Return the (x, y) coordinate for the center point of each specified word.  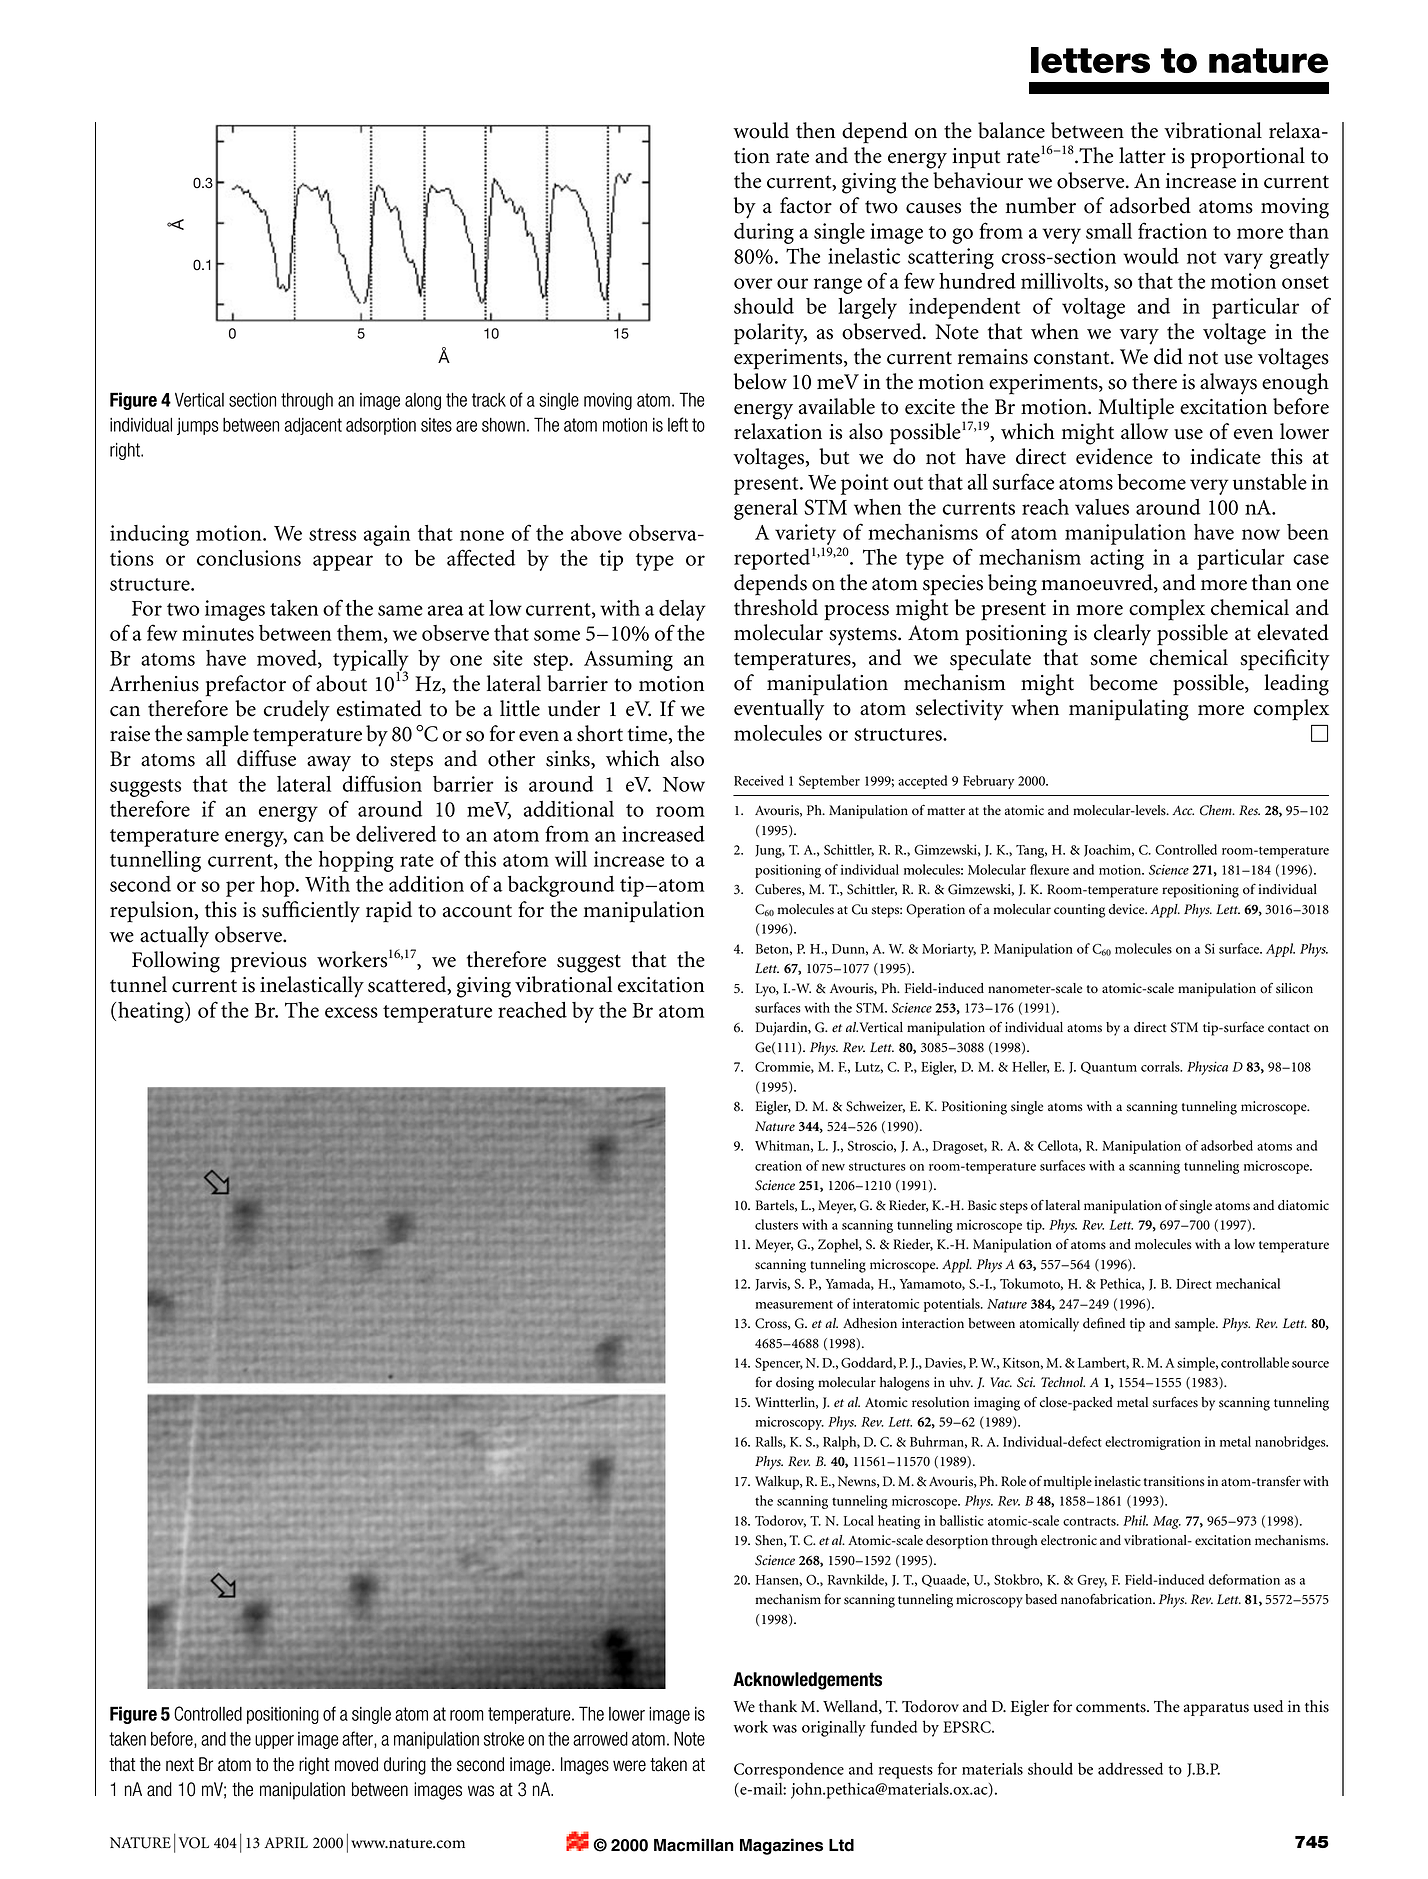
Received (759, 780)
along (423, 401)
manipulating (1129, 710)
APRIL (286, 1842)
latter (1142, 155)
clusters (776, 1224)
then (815, 130)
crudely (297, 711)
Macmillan (694, 1845)
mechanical (1248, 1283)
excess (351, 1012)
